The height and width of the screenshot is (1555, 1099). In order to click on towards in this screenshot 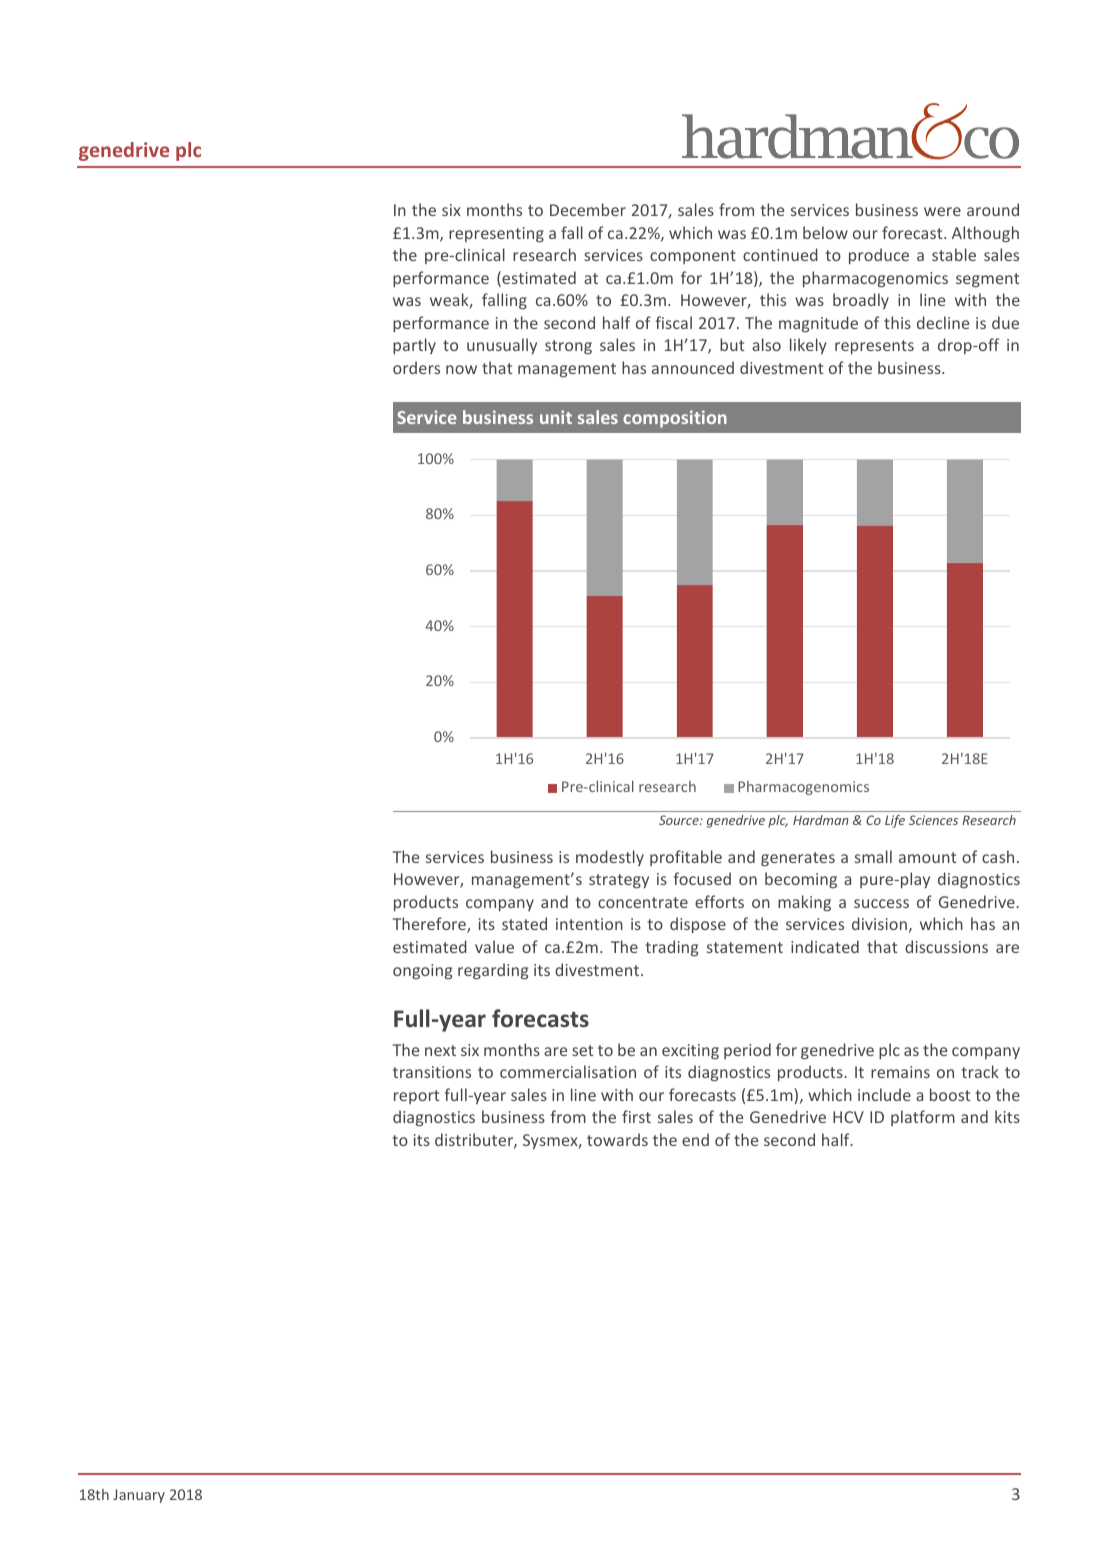, I will do `click(617, 1139)`.
